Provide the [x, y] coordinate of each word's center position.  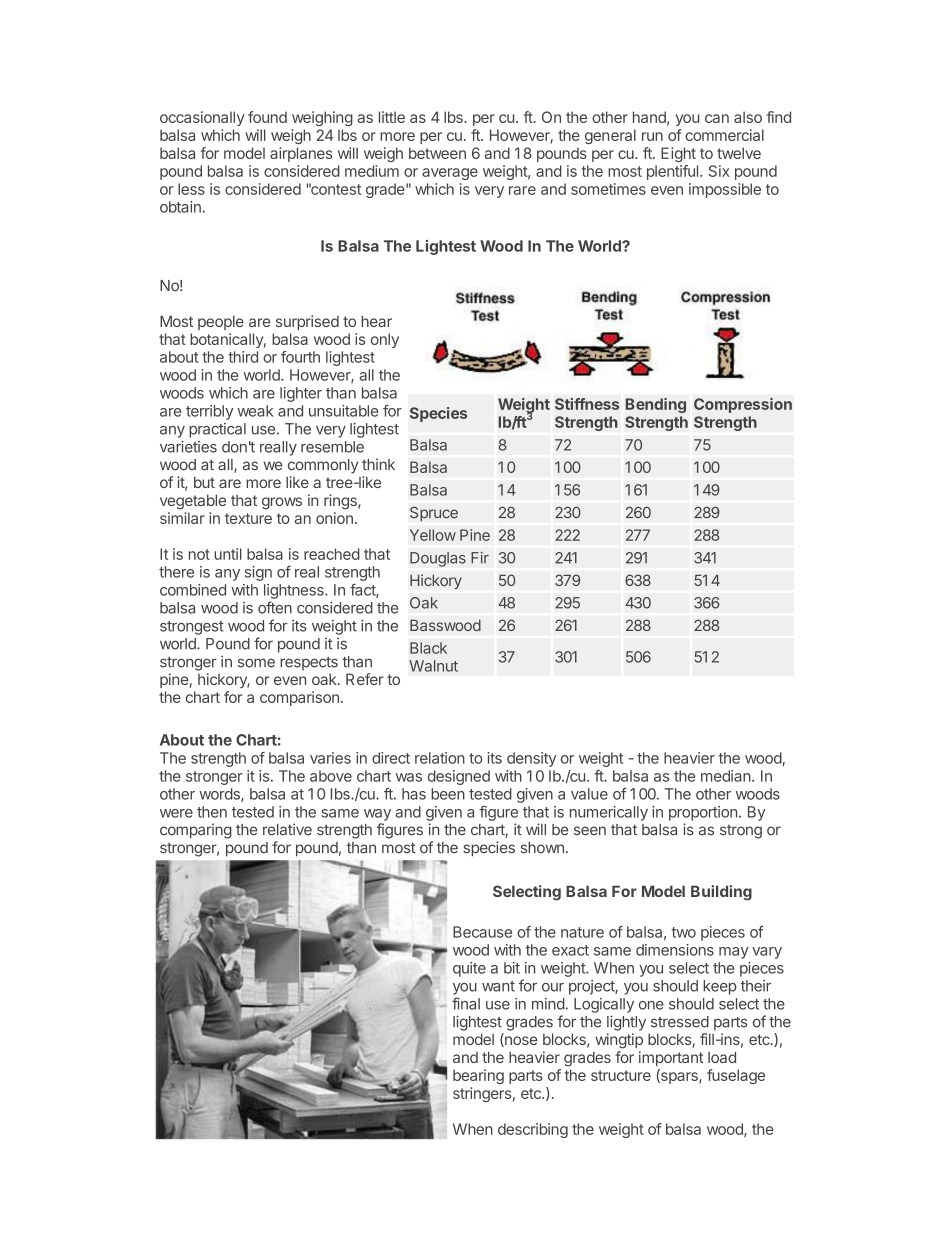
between [437, 153]
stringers [482, 1094]
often [275, 607]
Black [428, 648]
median [726, 776]
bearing [478, 1076]
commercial [724, 135]
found [267, 117]
